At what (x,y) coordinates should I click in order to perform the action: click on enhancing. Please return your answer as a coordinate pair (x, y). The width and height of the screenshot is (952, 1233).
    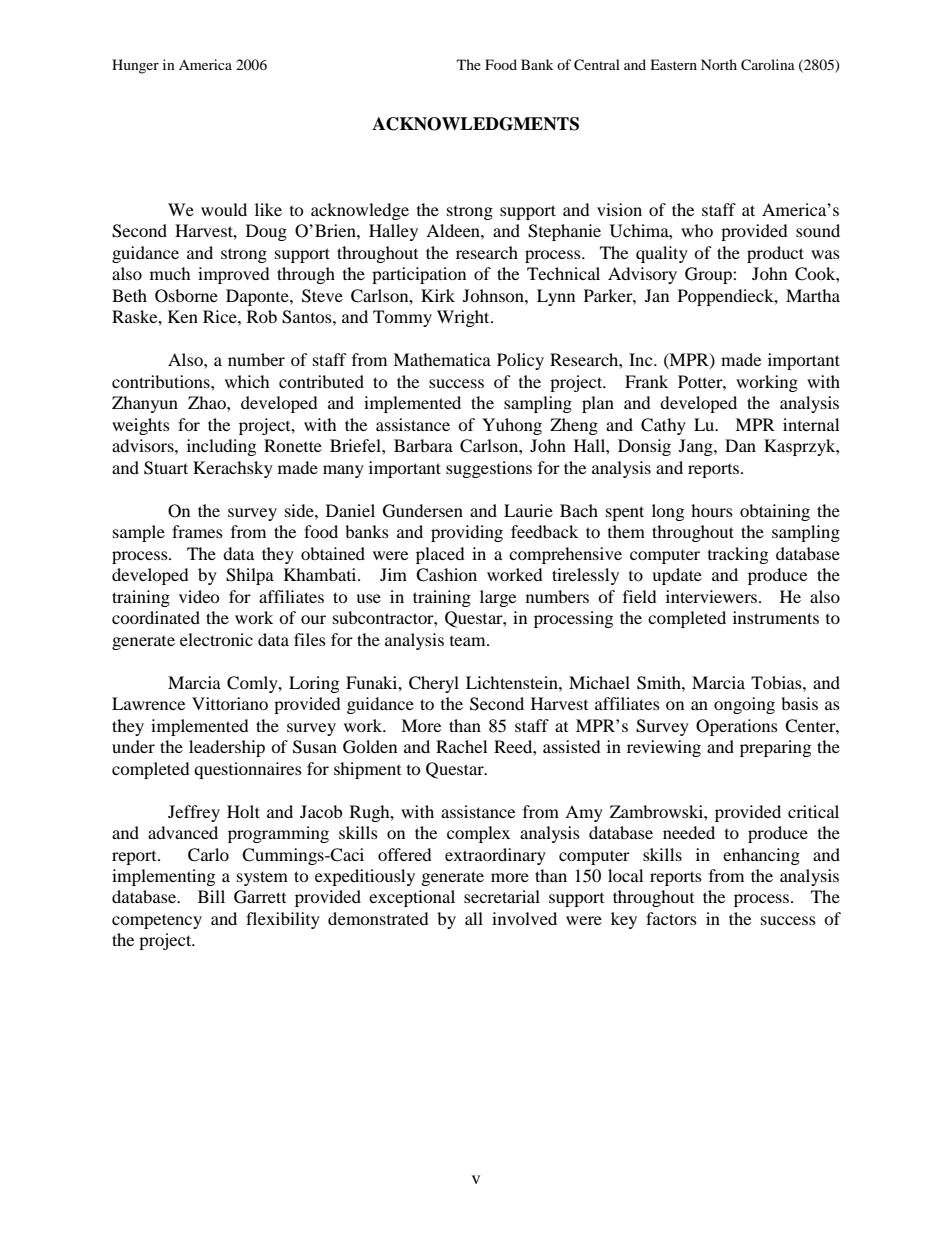
    Looking at the image, I should click on (761, 856).
